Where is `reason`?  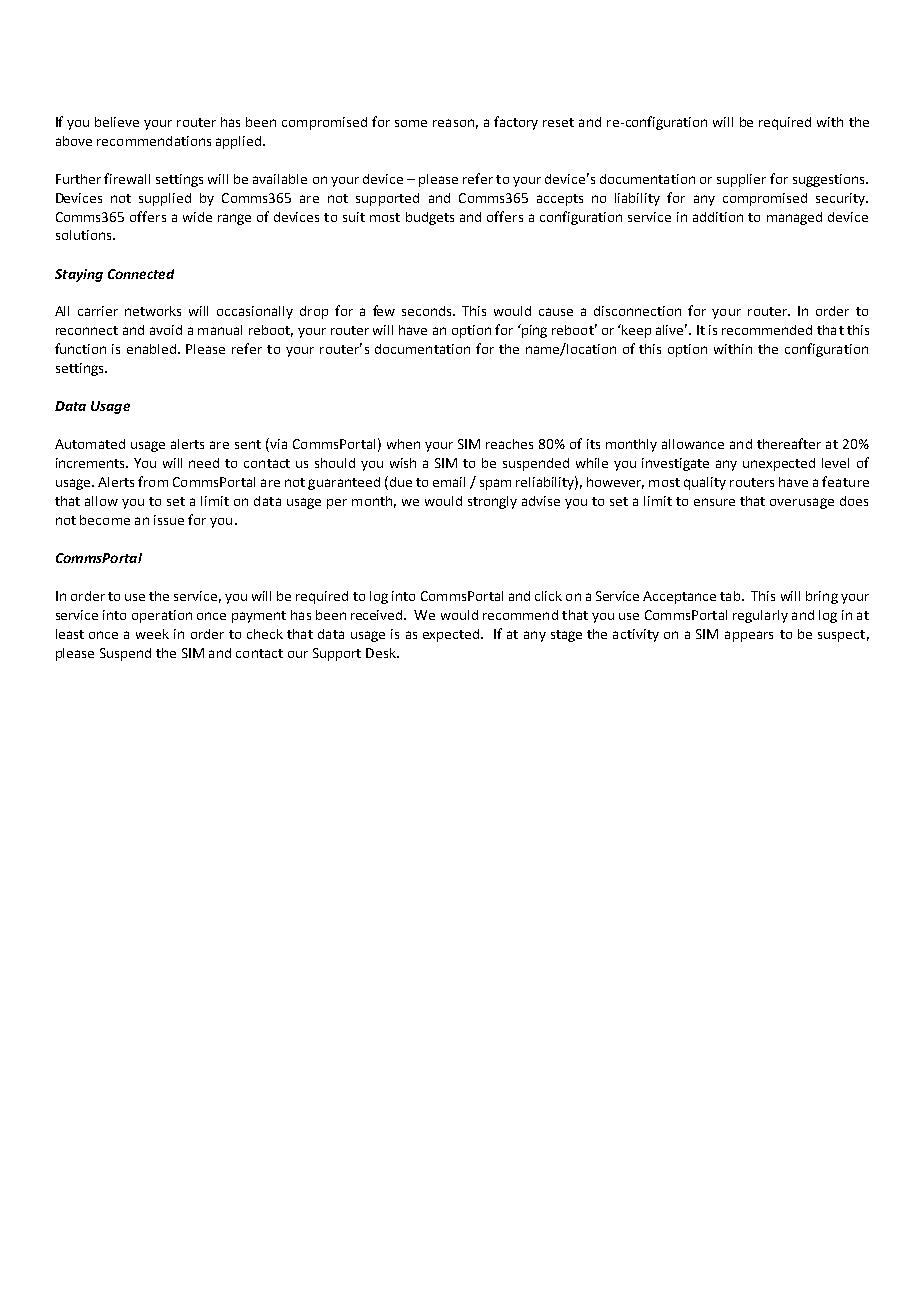
reason is located at coordinates (453, 123).
